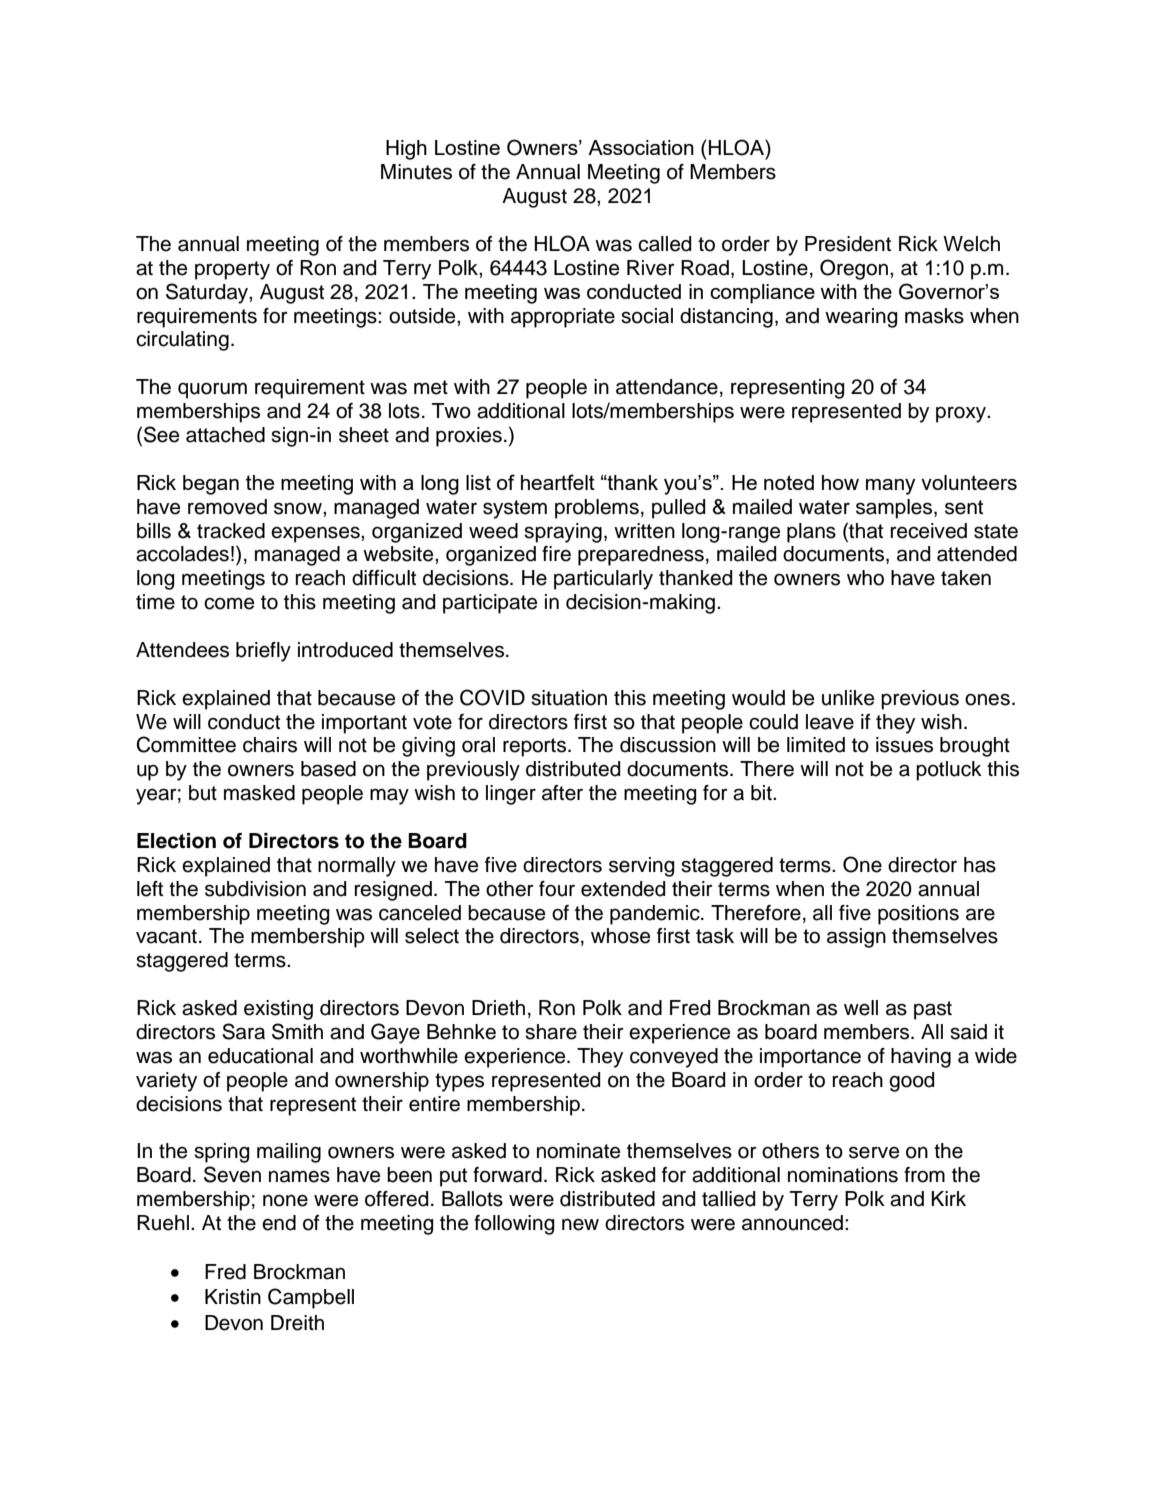  I want to click on received, so click(929, 531).
